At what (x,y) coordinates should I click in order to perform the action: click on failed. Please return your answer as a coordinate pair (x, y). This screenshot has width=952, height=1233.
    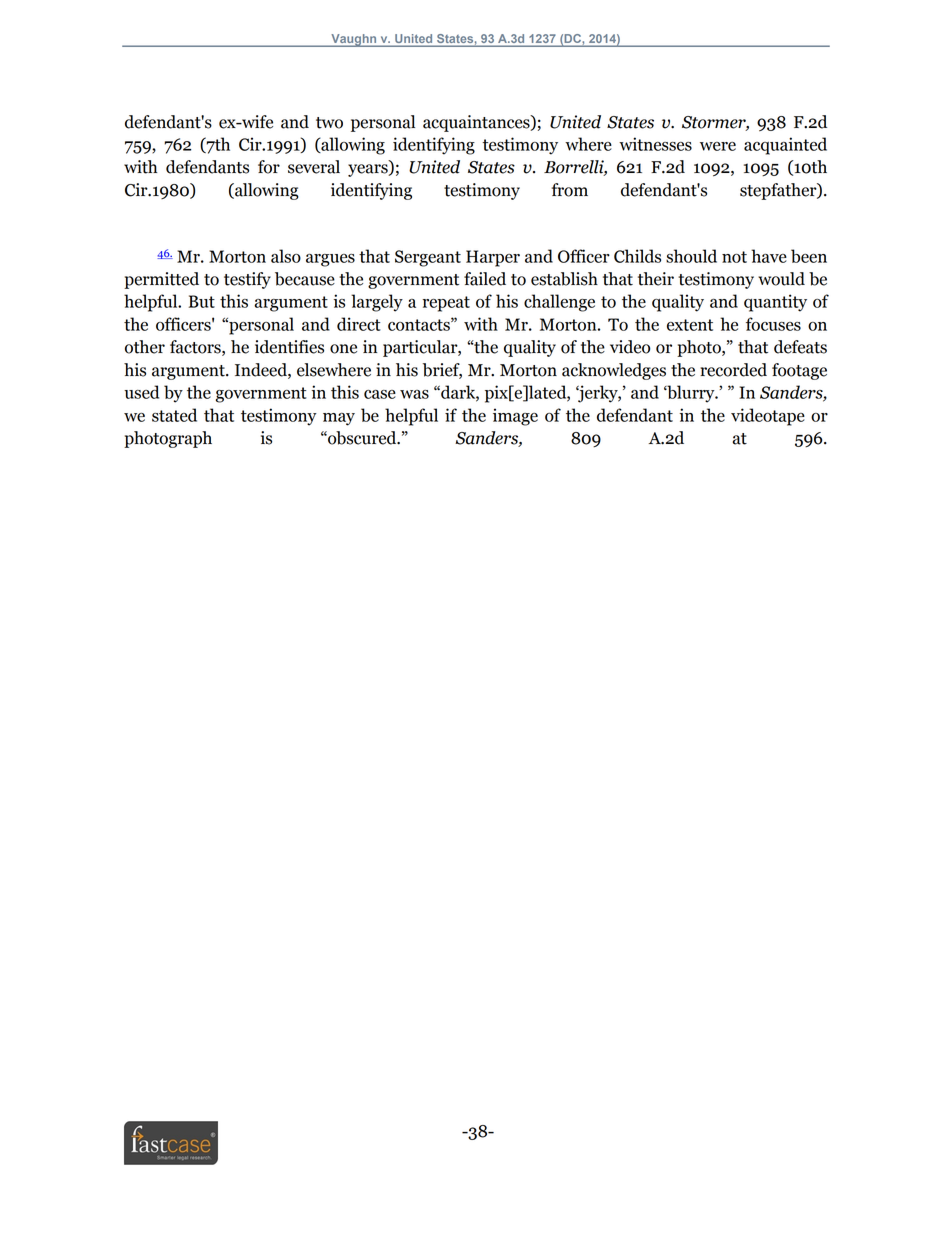
    Looking at the image, I should click on (485, 279).
